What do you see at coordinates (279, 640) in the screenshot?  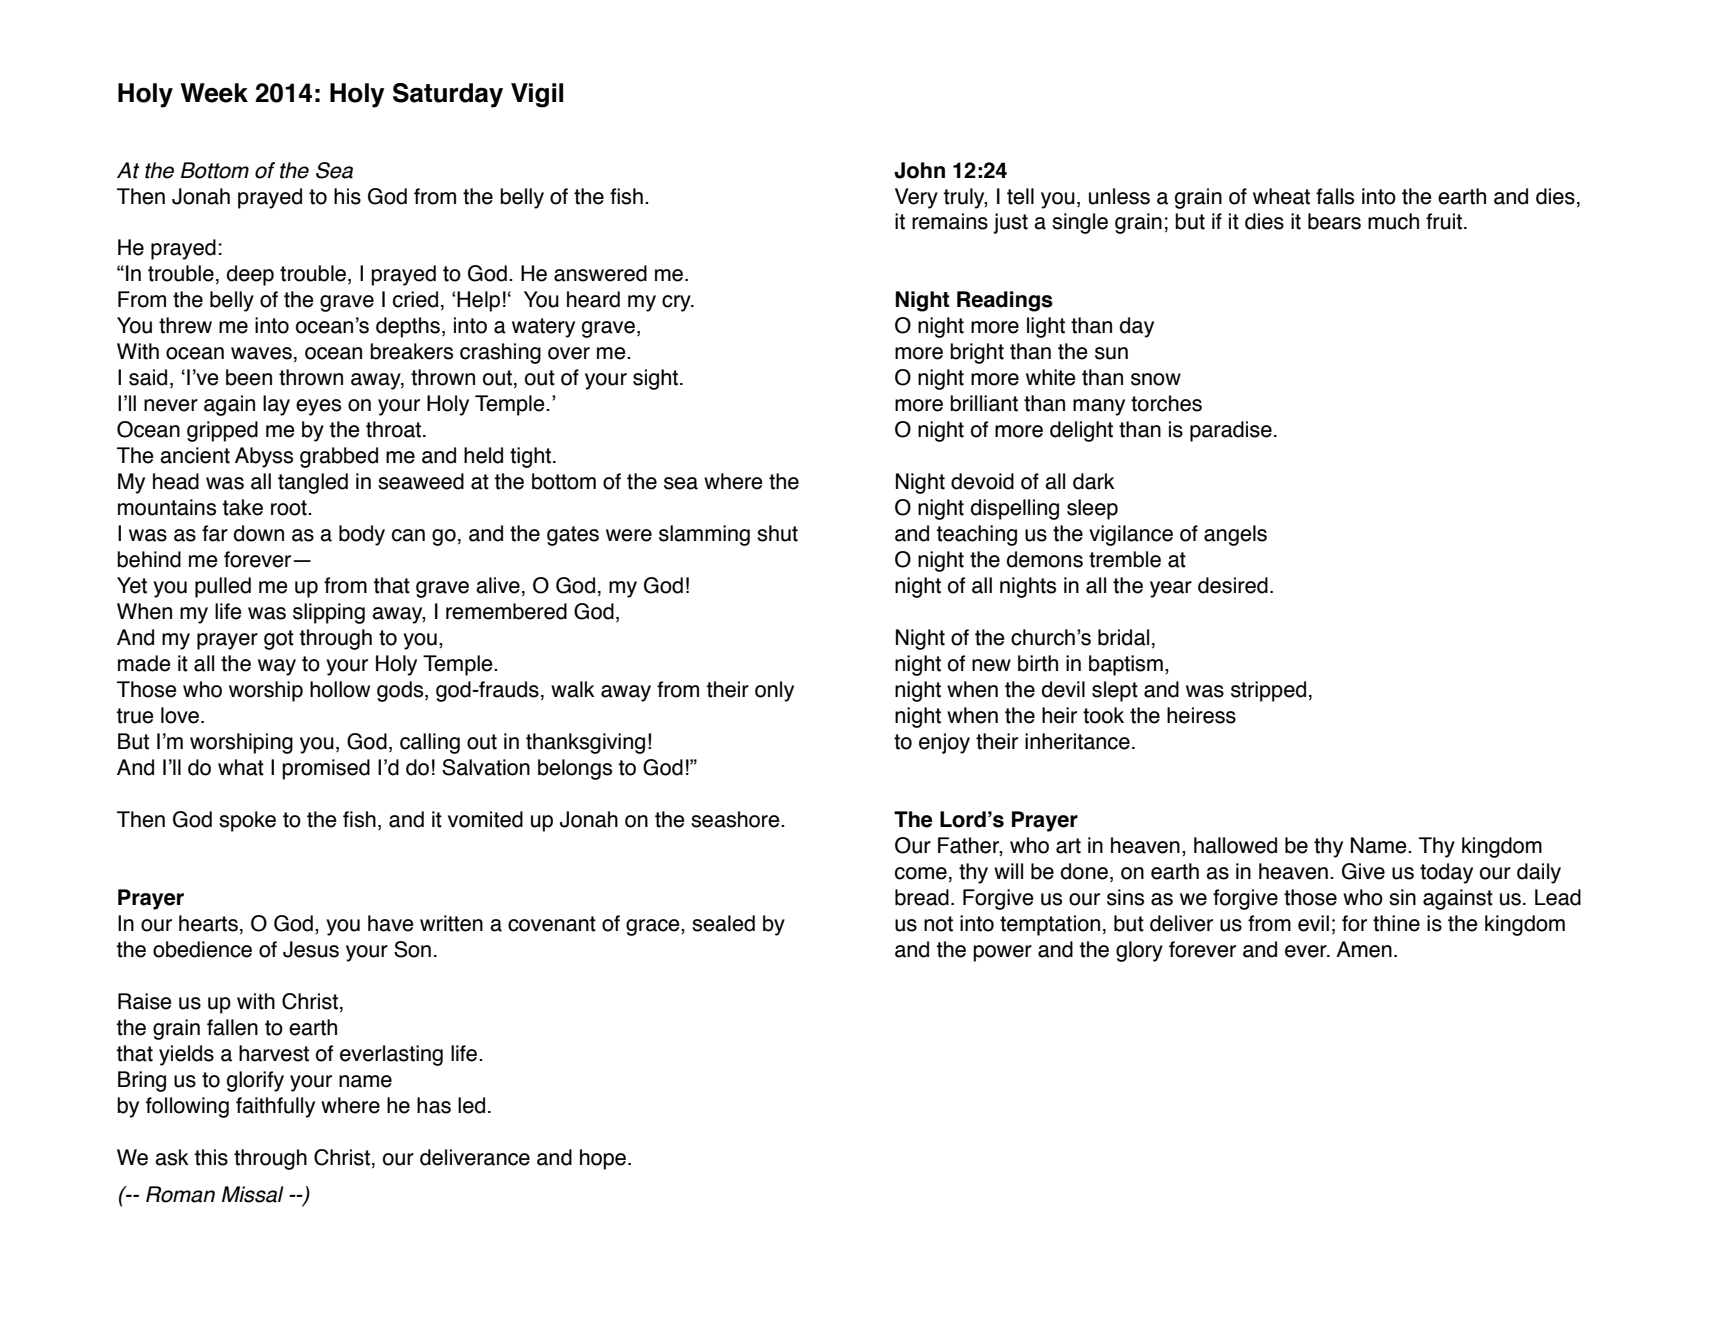 I see `got` at bounding box center [279, 640].
